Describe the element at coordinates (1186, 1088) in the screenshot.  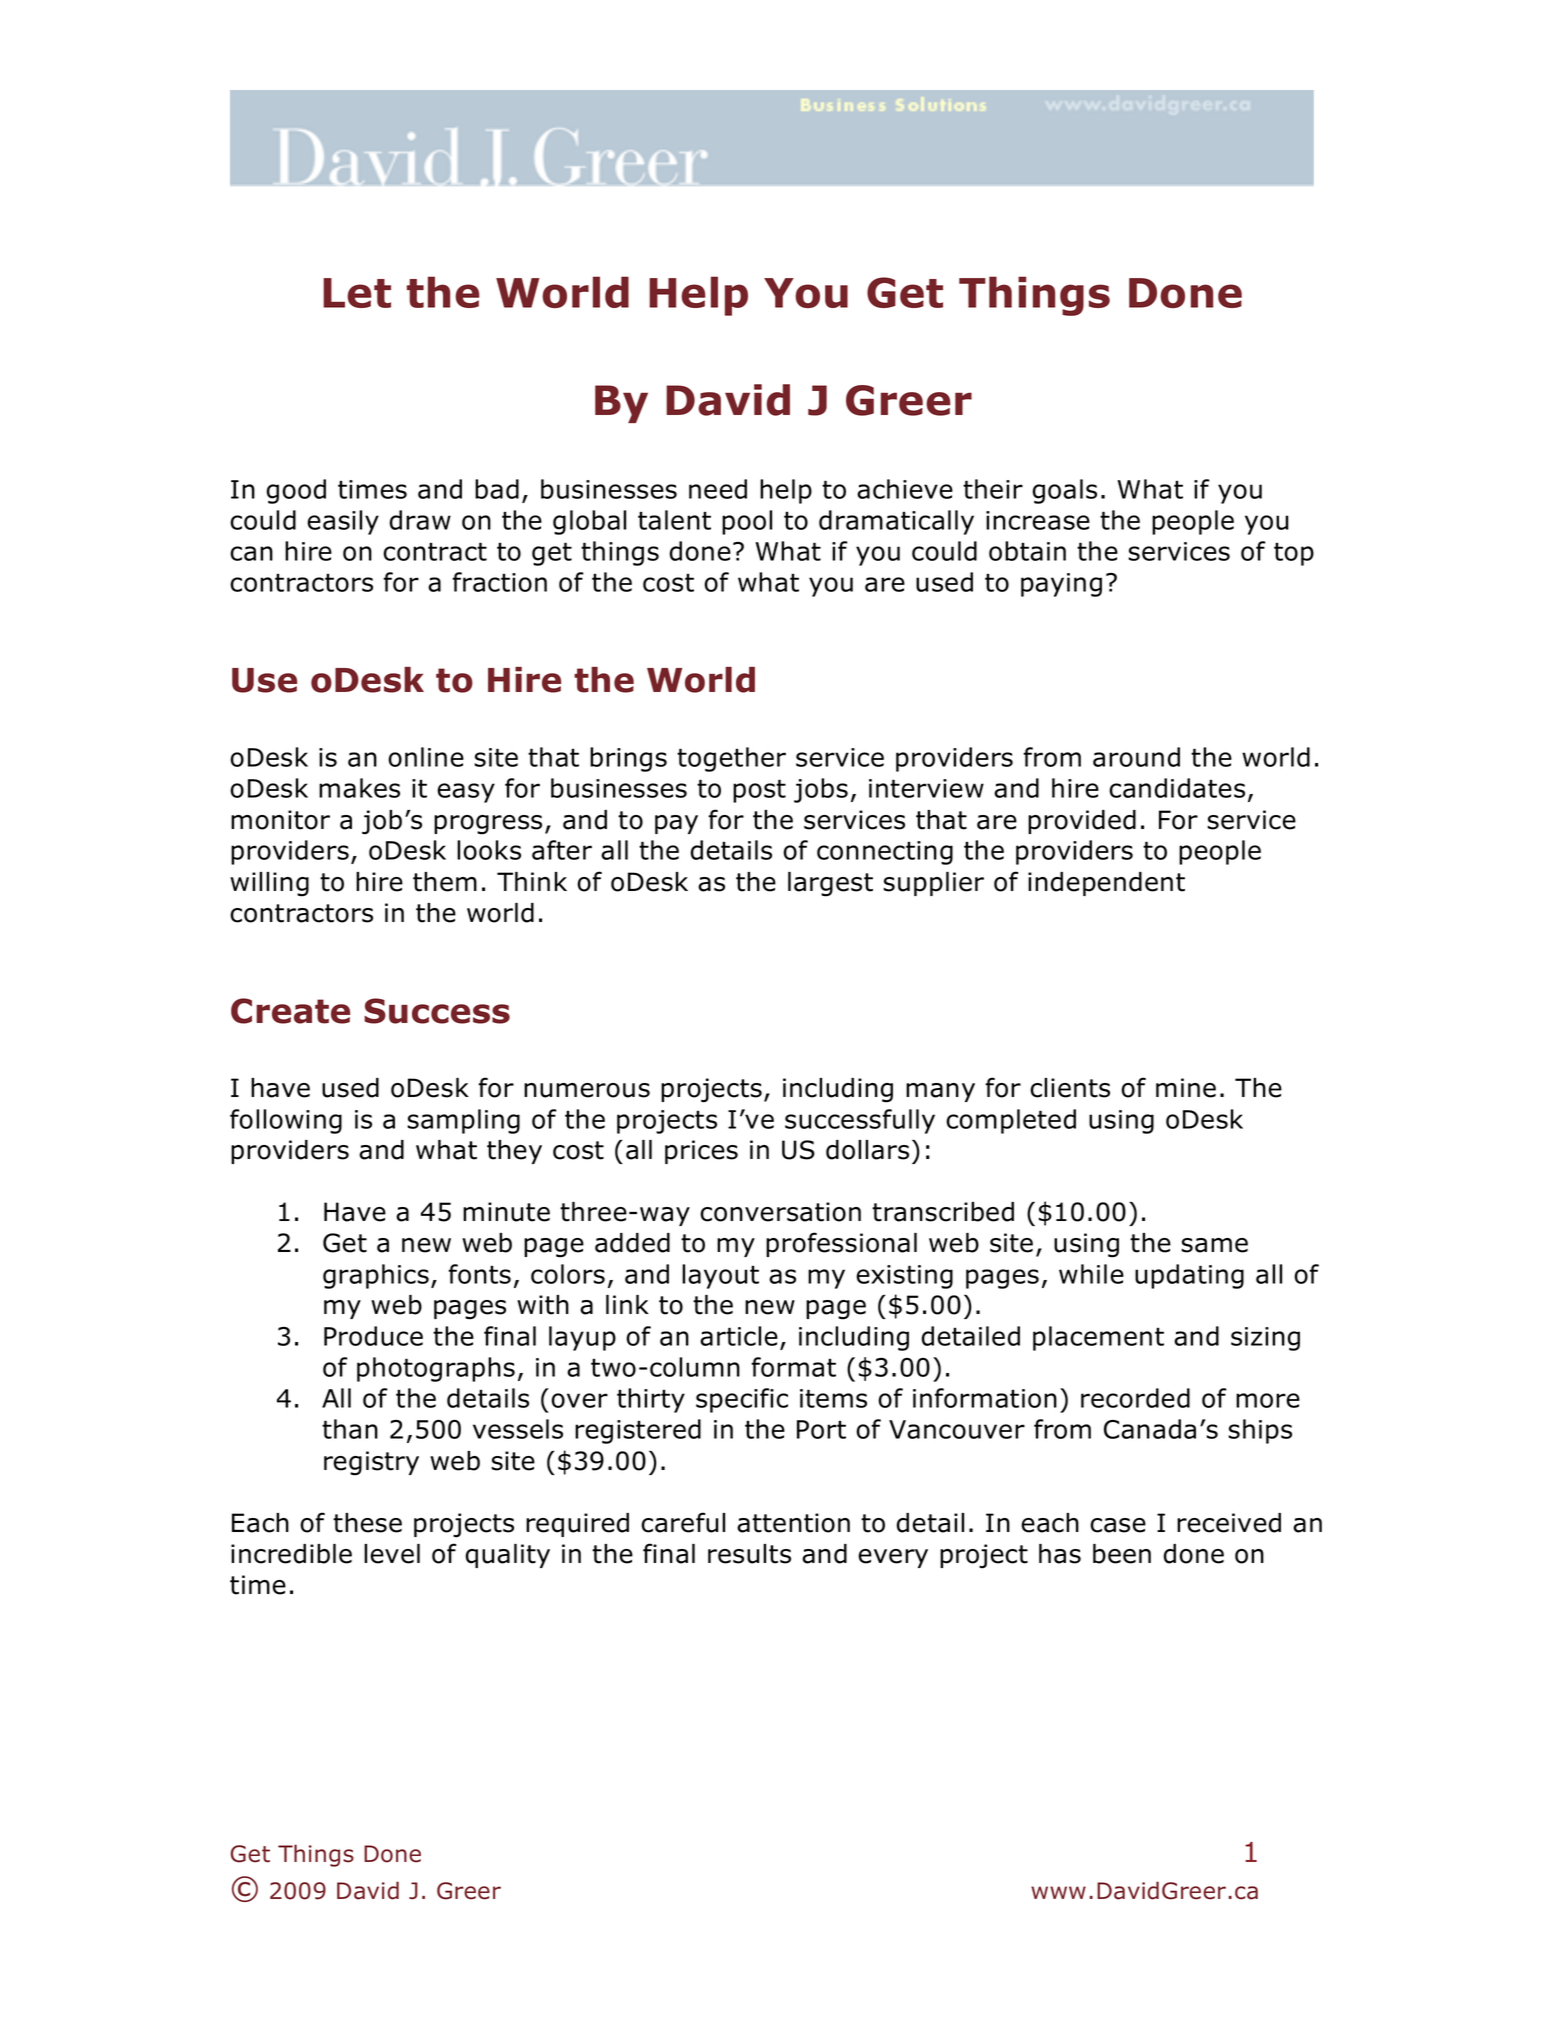
I see `mine` at that location.
